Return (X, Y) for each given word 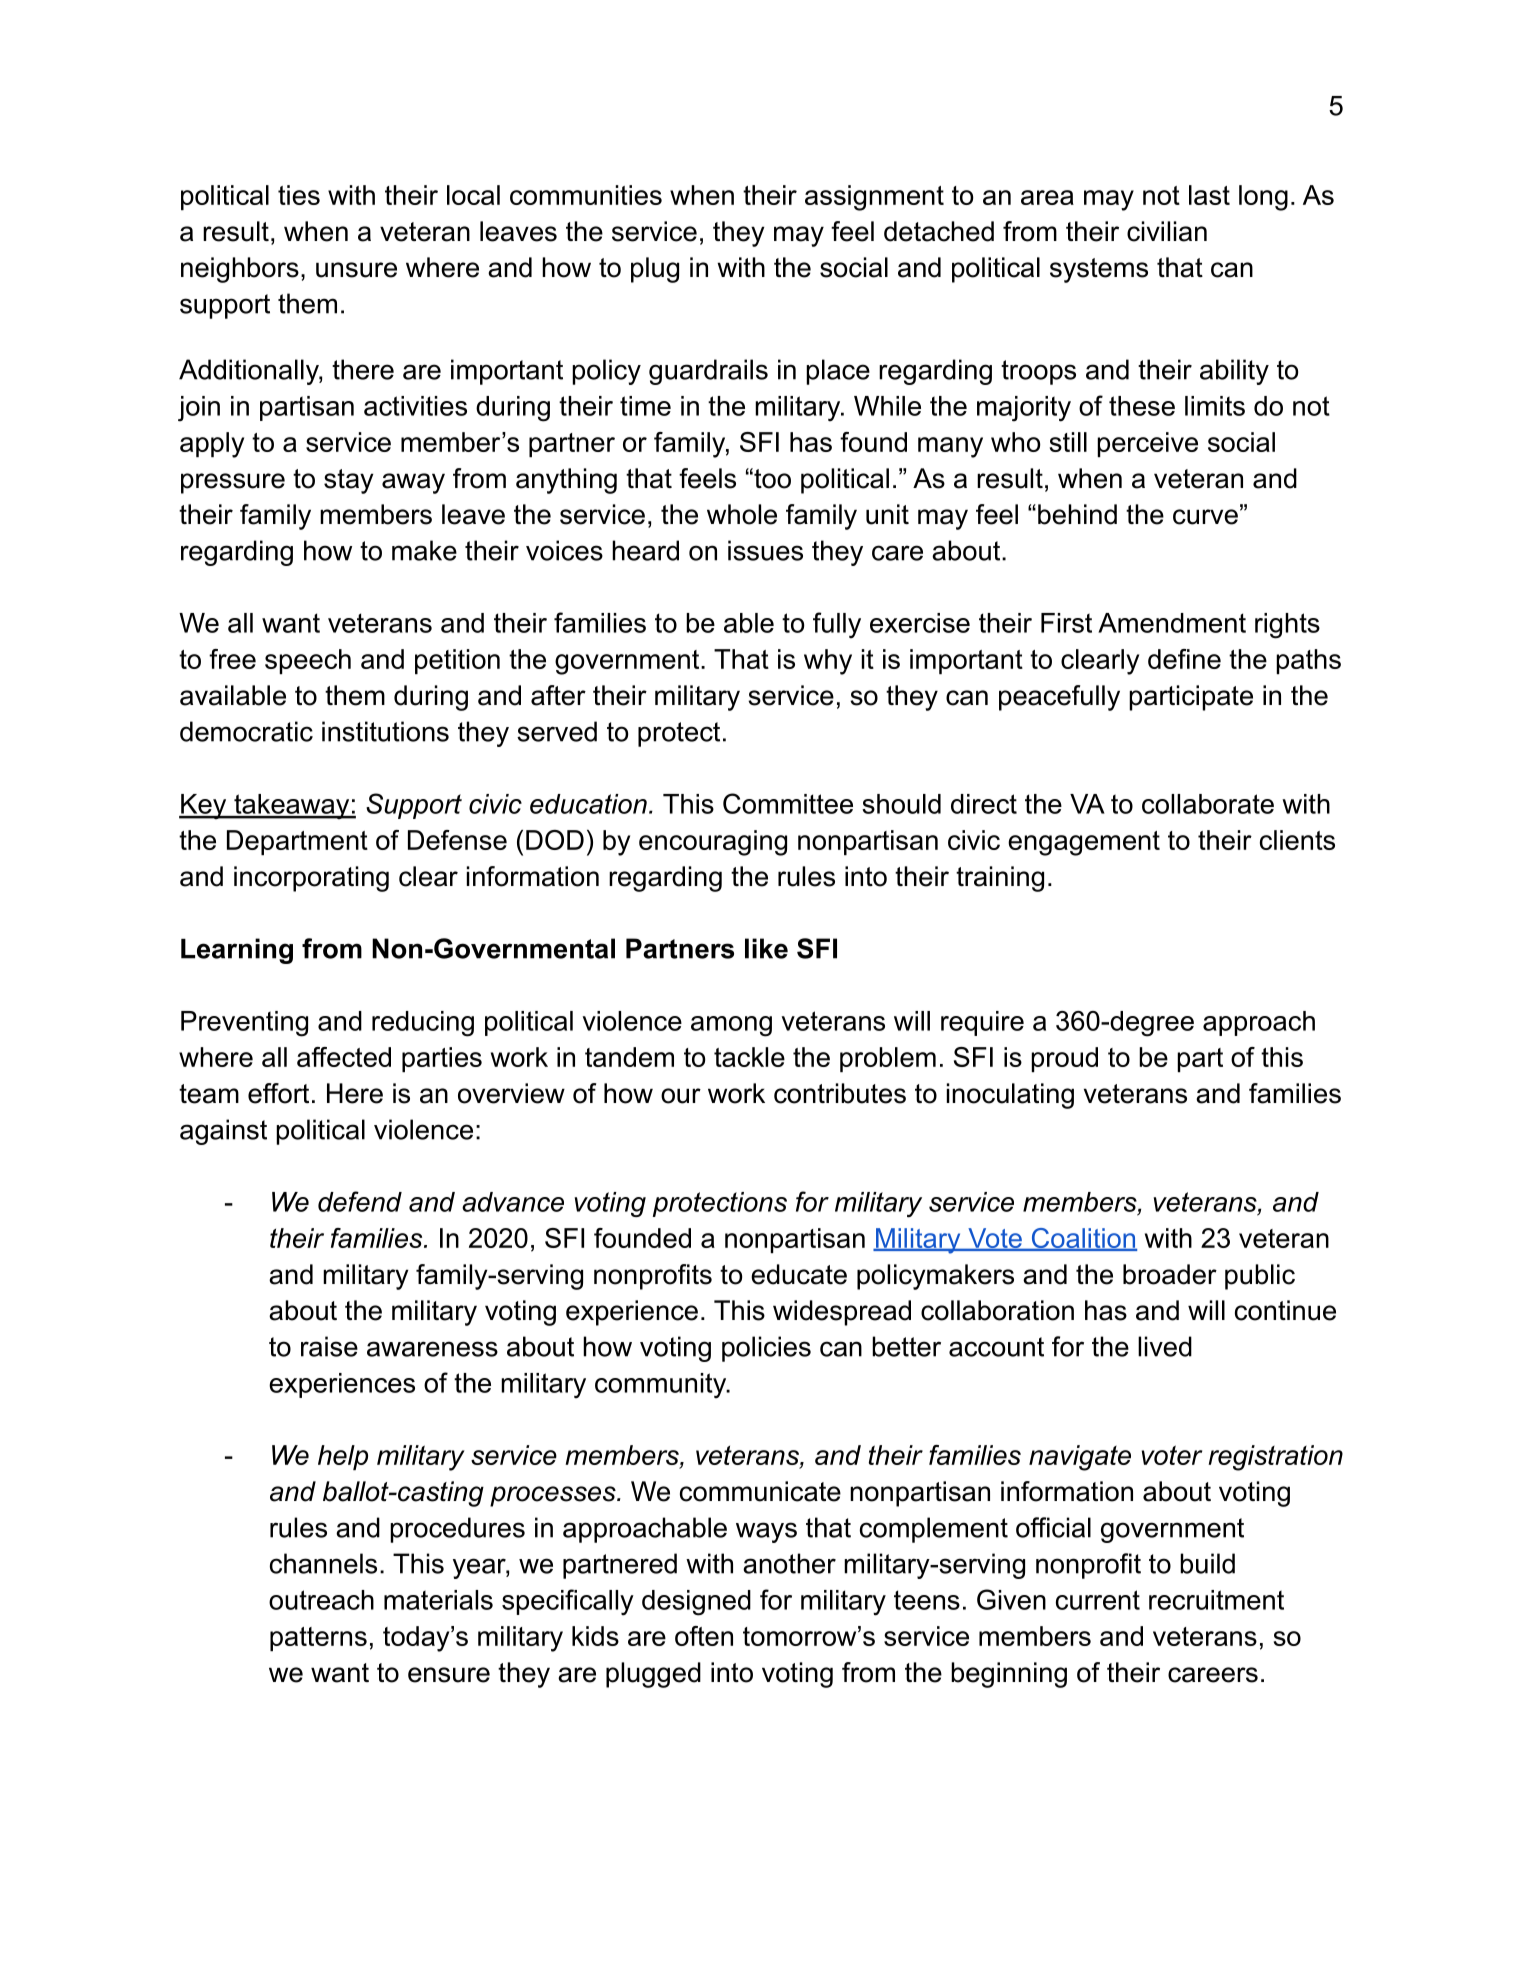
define (1184, 659)
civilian (1167, 231)
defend (360, 1201)
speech (308, 661)
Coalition (1083, 1239)
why (828, 662)
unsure (356, 270)
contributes (840, 1093)
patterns (318, 1639)
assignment (874, 198)
